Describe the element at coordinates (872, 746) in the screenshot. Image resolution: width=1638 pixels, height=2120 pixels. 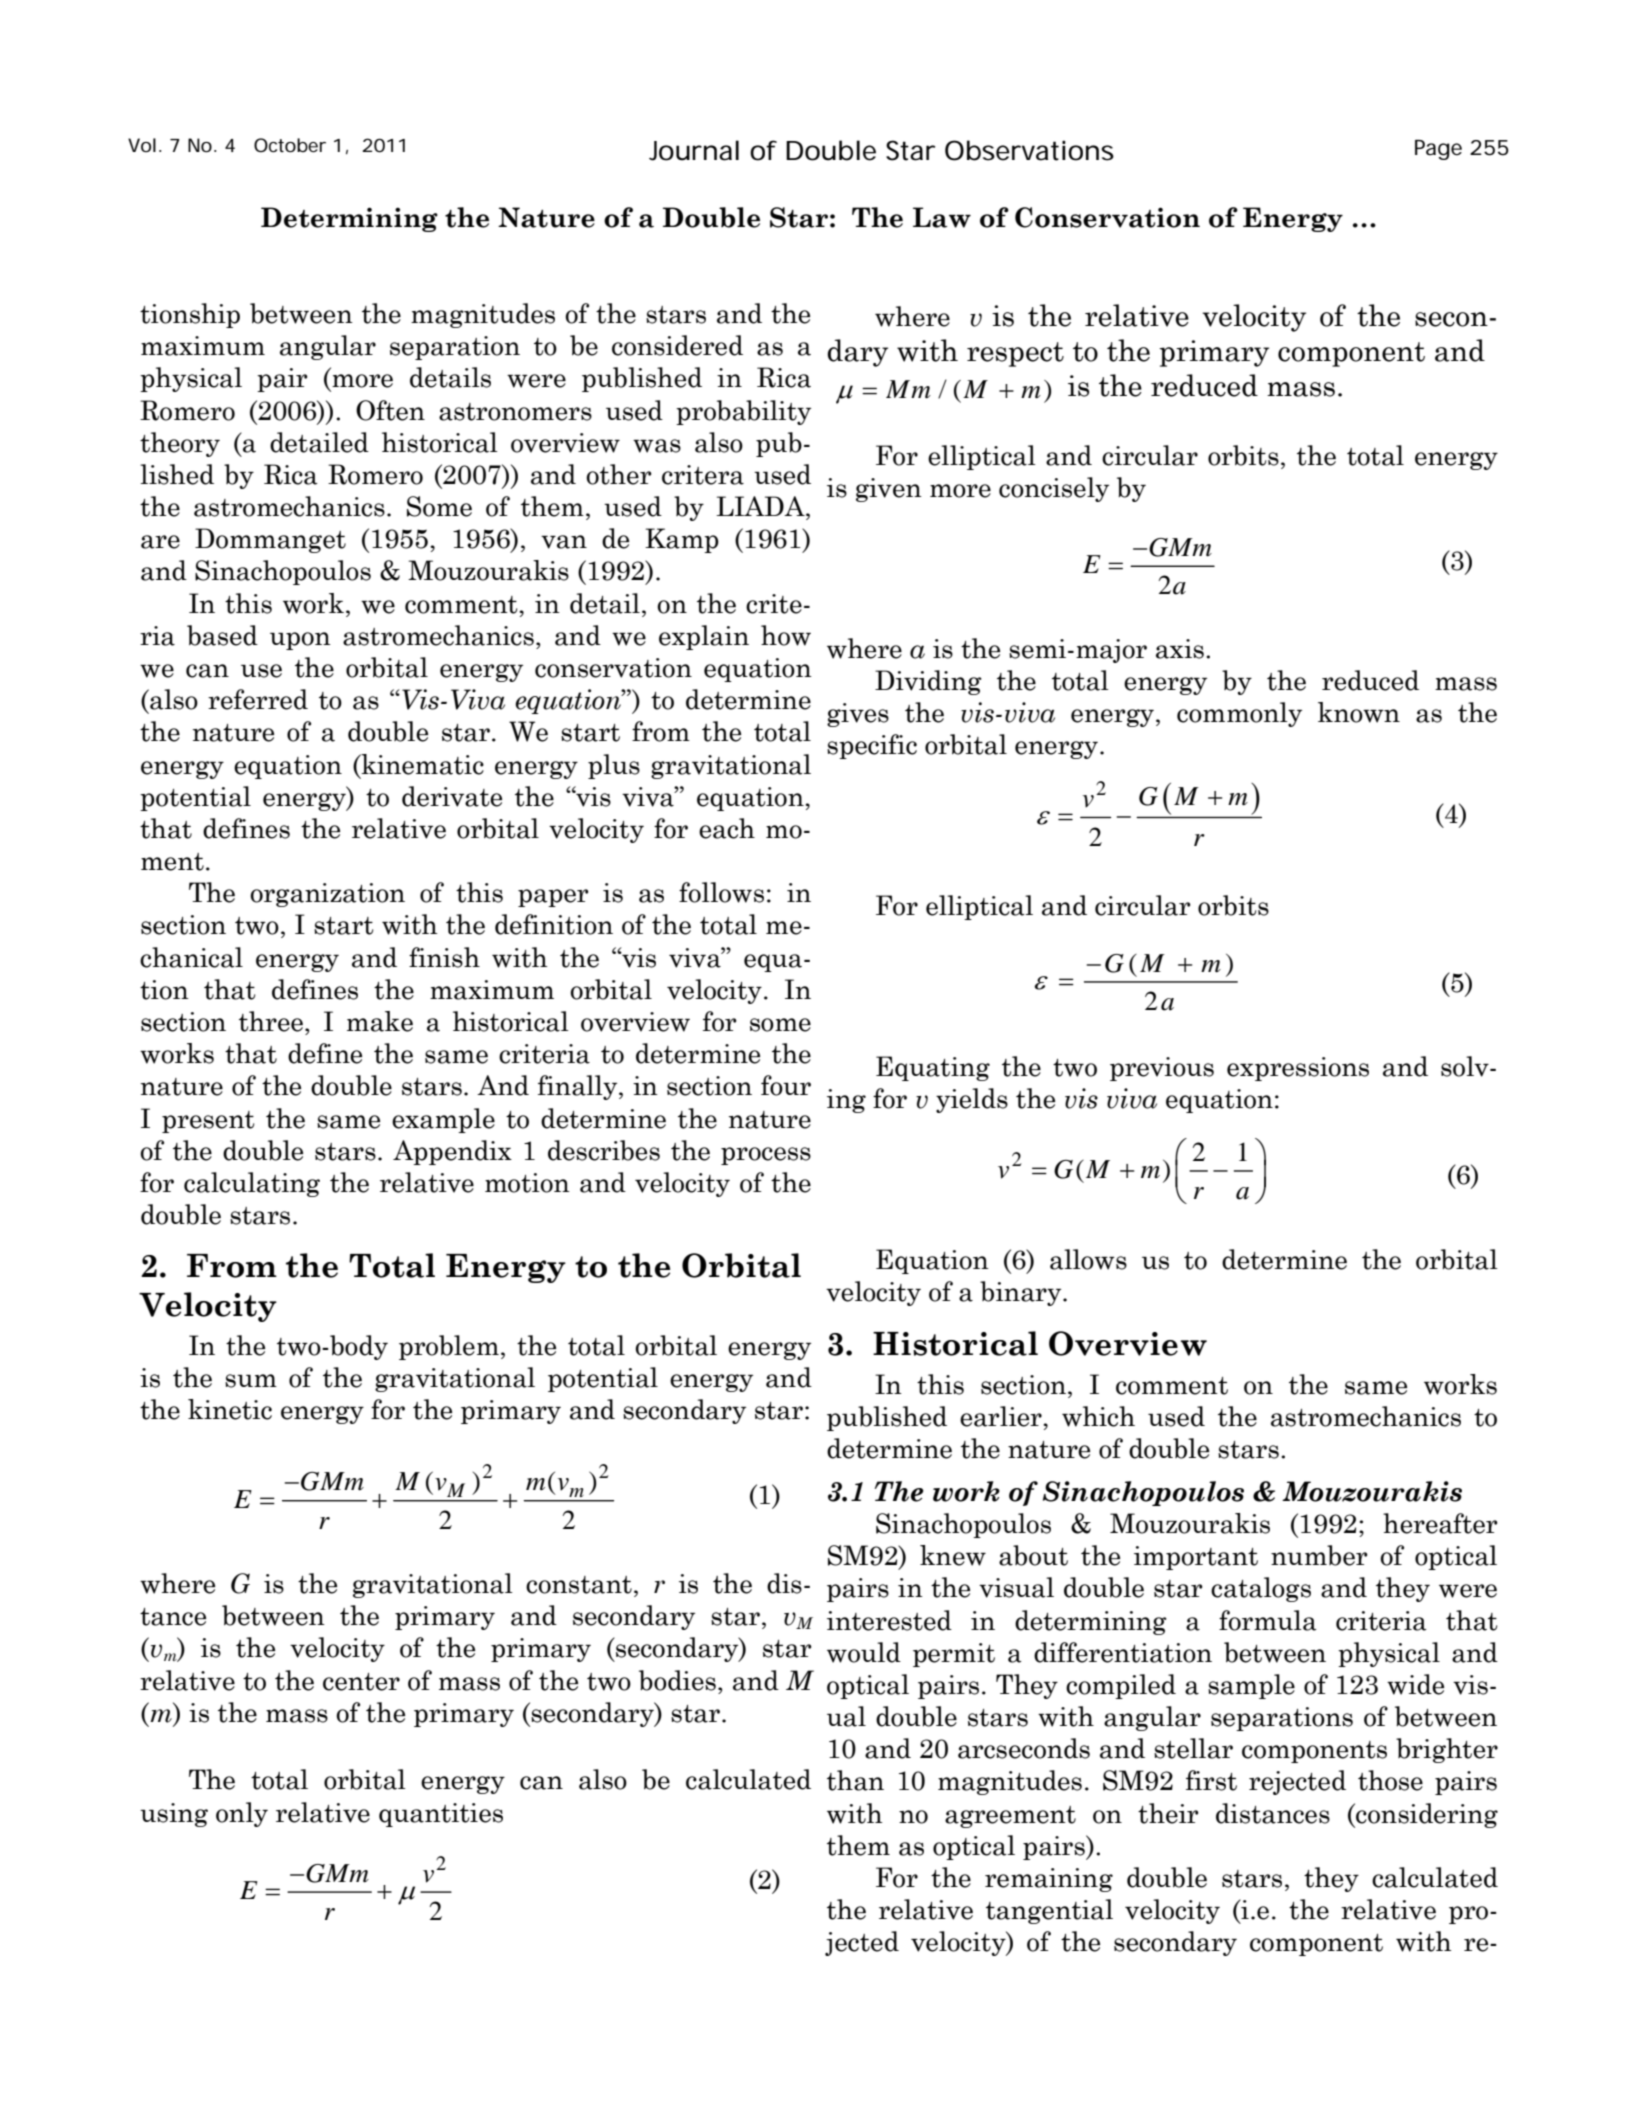
I see `specific` at that location.
